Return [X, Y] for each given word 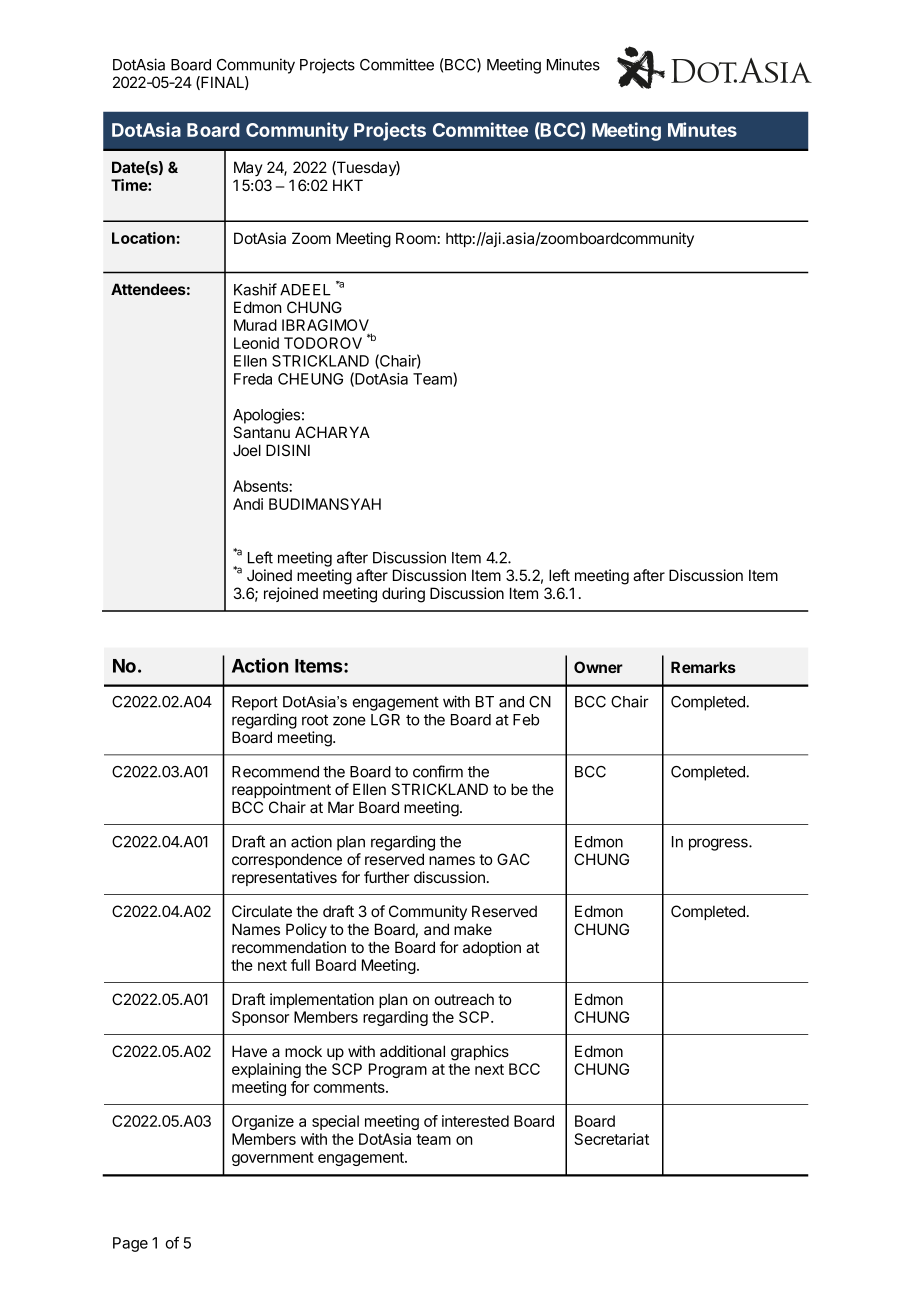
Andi [248, 504]
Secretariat [611, 1139]
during [403, 595]
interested [475, 1121]
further [386, 877]
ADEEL [305, 290]
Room [416, 238]
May [248, 168]
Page [130, 1244]
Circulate [262, 911]
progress [719, 844]
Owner [598, 667]
